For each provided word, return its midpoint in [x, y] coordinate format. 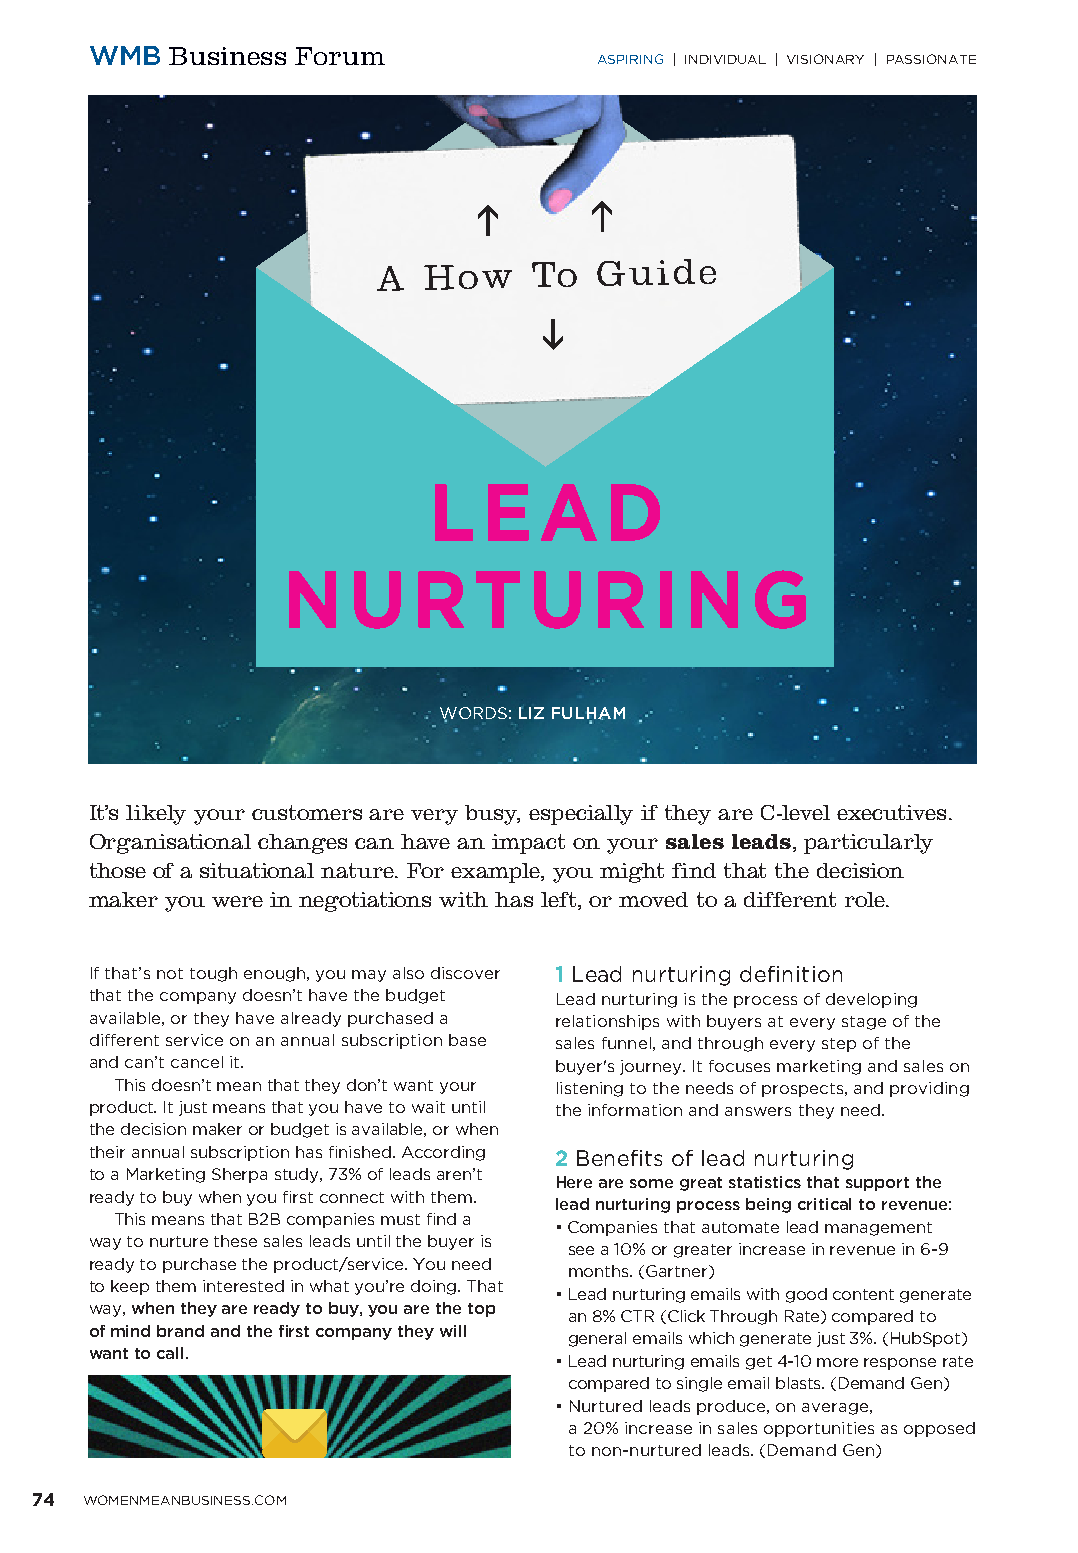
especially [581, 815]
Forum [340, 56]
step [839, 1045]
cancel [197, 1062]
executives [893, 812]
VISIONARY [825, 59]
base [467, 1040]
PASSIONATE [931, 59]
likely [156, 815]
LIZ [531, 713]
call [172, 1353]
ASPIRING [630, 59]
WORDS [473, 714]
